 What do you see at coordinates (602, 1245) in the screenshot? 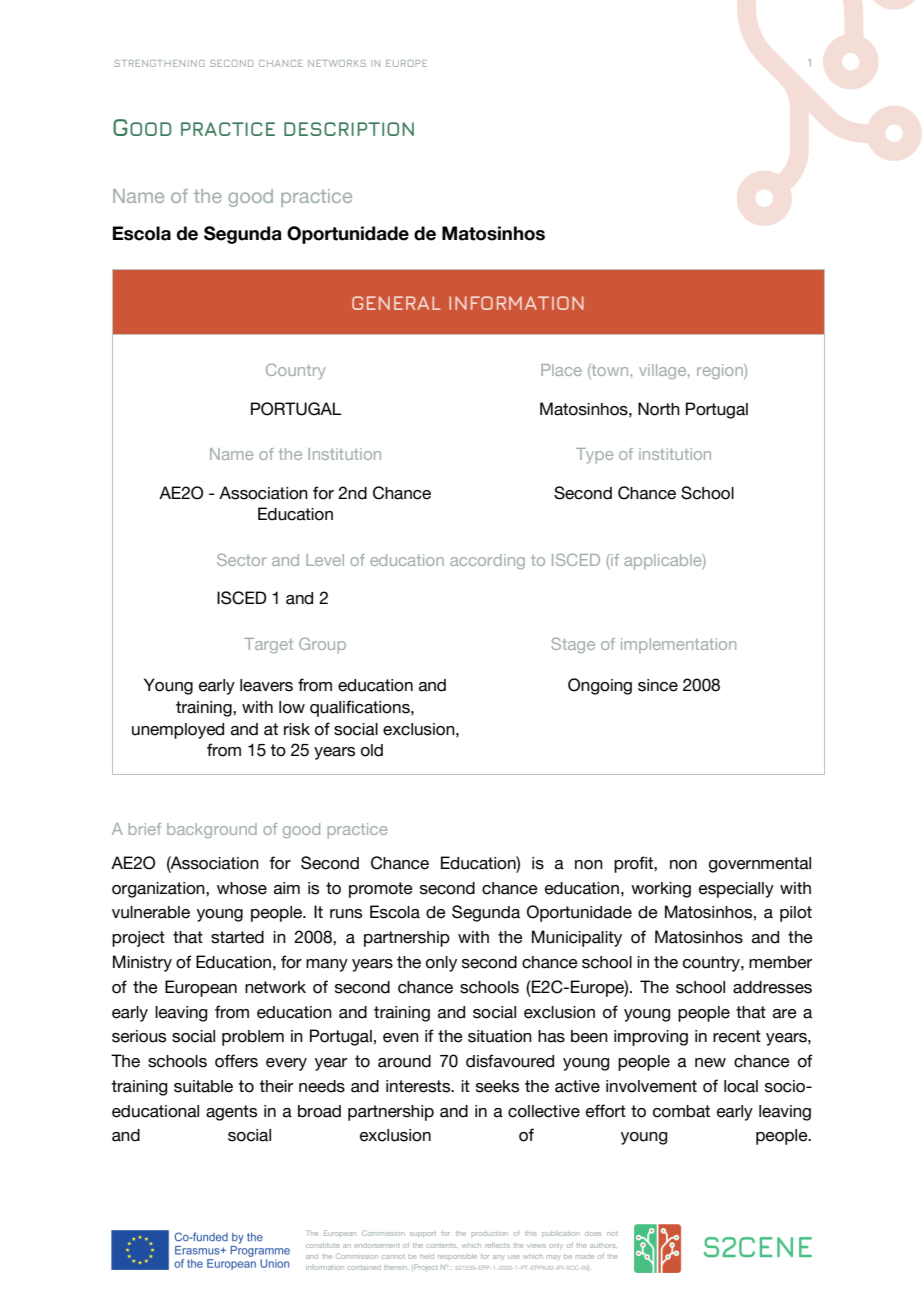
I see `authors` at bounding box center [602, 1245].
